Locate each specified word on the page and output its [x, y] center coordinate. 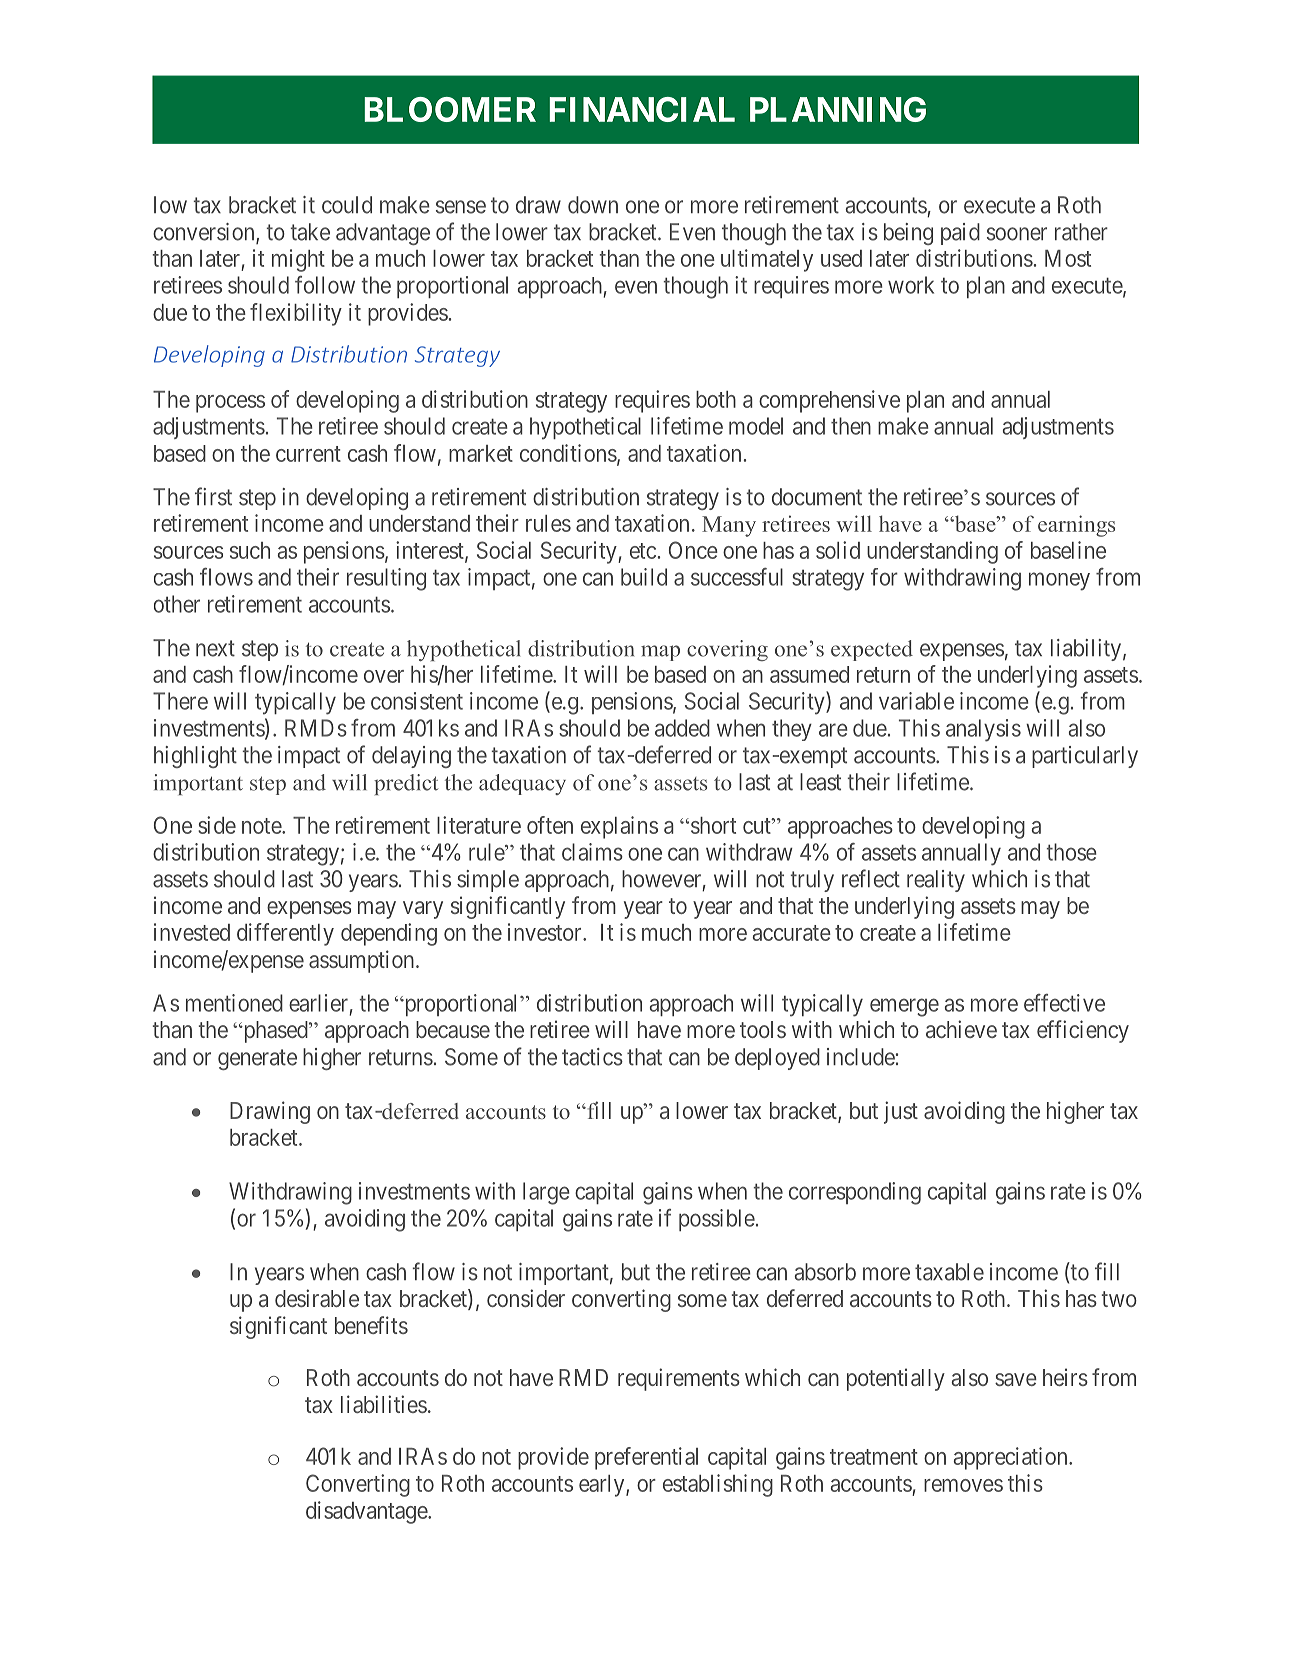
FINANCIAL [642, 109]
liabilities [384, 1404]
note [262, 826]
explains [619, 827]
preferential [646, 1458]
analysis [983, 730]
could [347, 205]
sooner [1017, 234]
